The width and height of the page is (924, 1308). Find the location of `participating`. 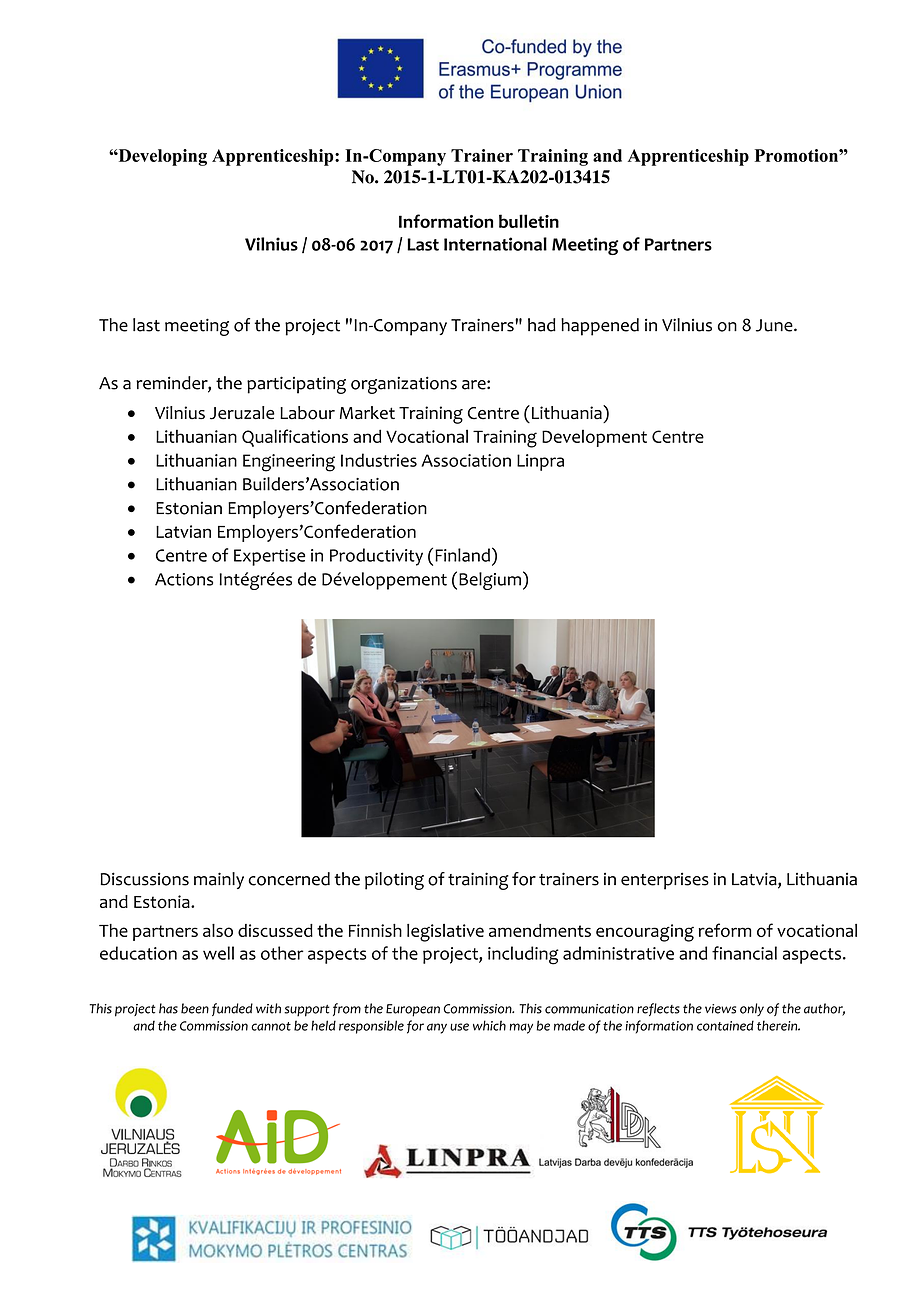

participating is located at coordinates (296, 385).
